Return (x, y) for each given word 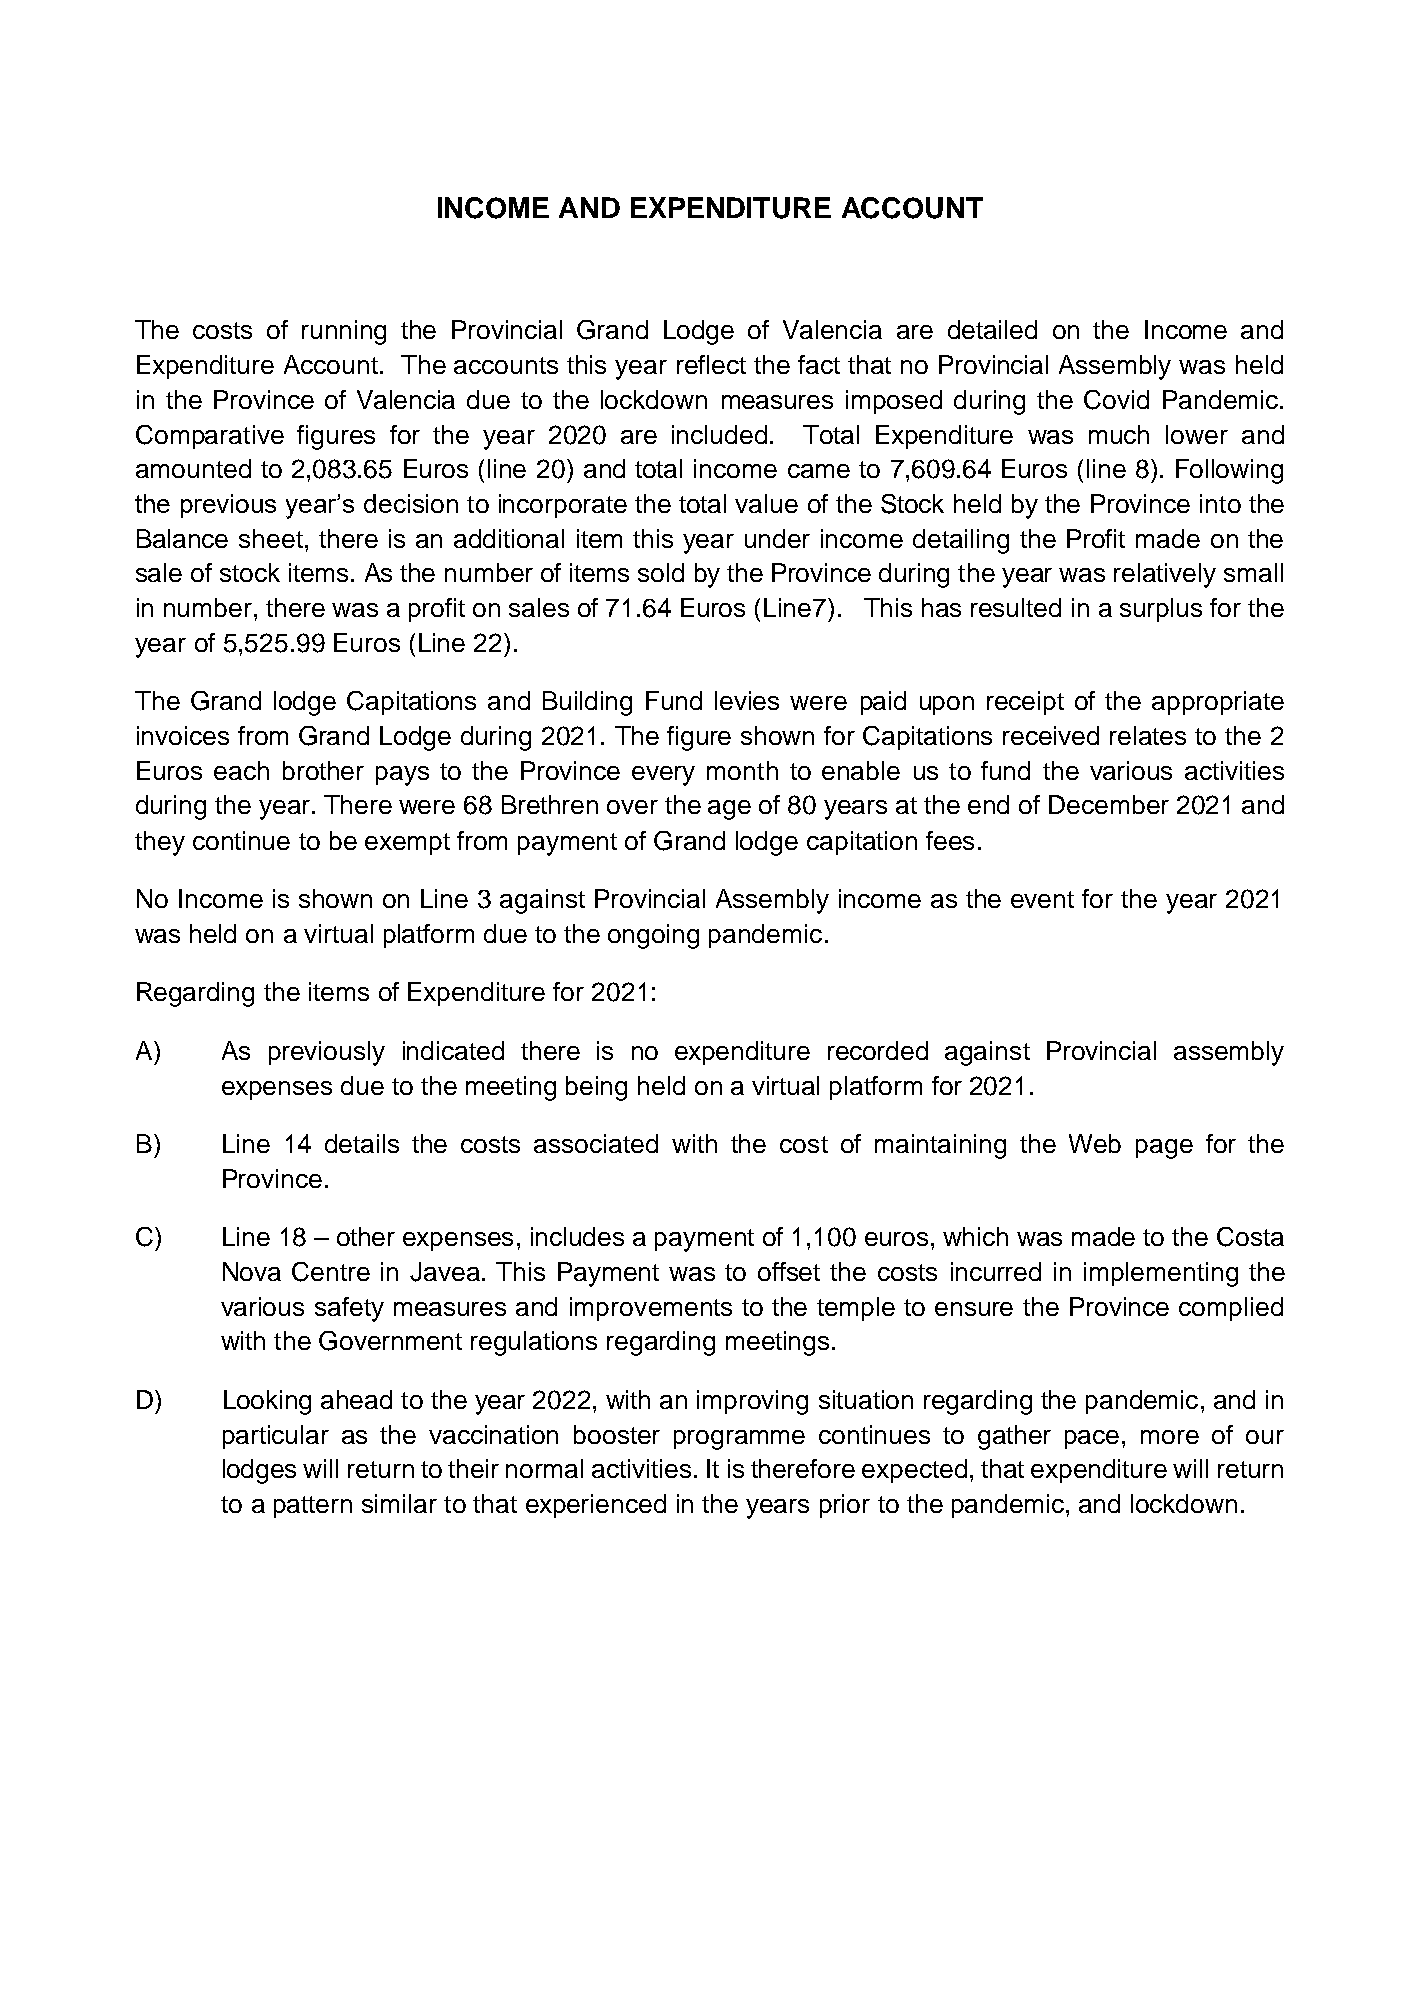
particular (276, 1437)
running (344, 332)
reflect (711, 364)
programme (739, 1440)
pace (1092, 1439)
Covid (1116, 400)
